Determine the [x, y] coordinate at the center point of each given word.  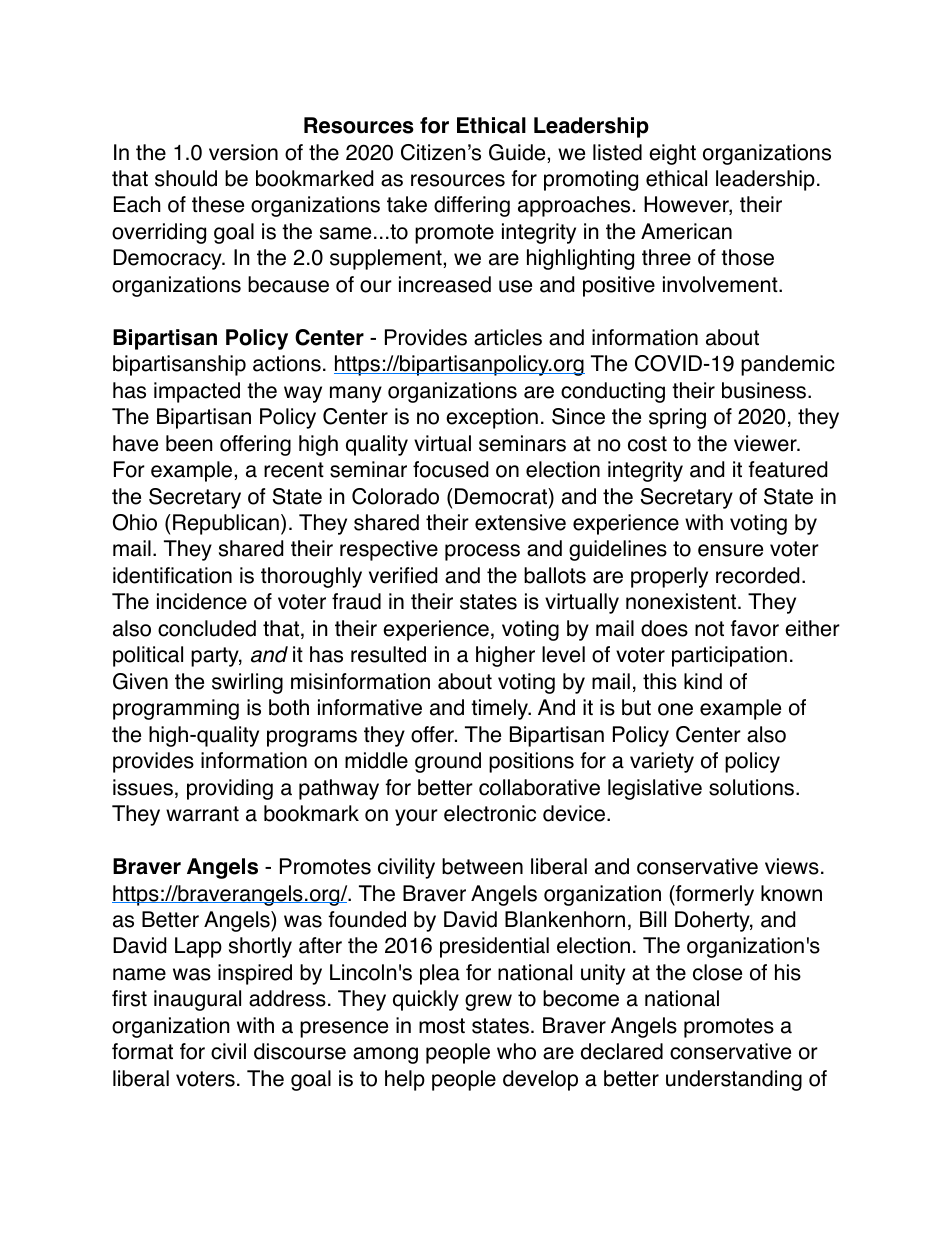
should [186, 178]
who [516, 1051]
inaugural [197, 1000]
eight [672, 154]
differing [472, 206]
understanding [734, 1080]
